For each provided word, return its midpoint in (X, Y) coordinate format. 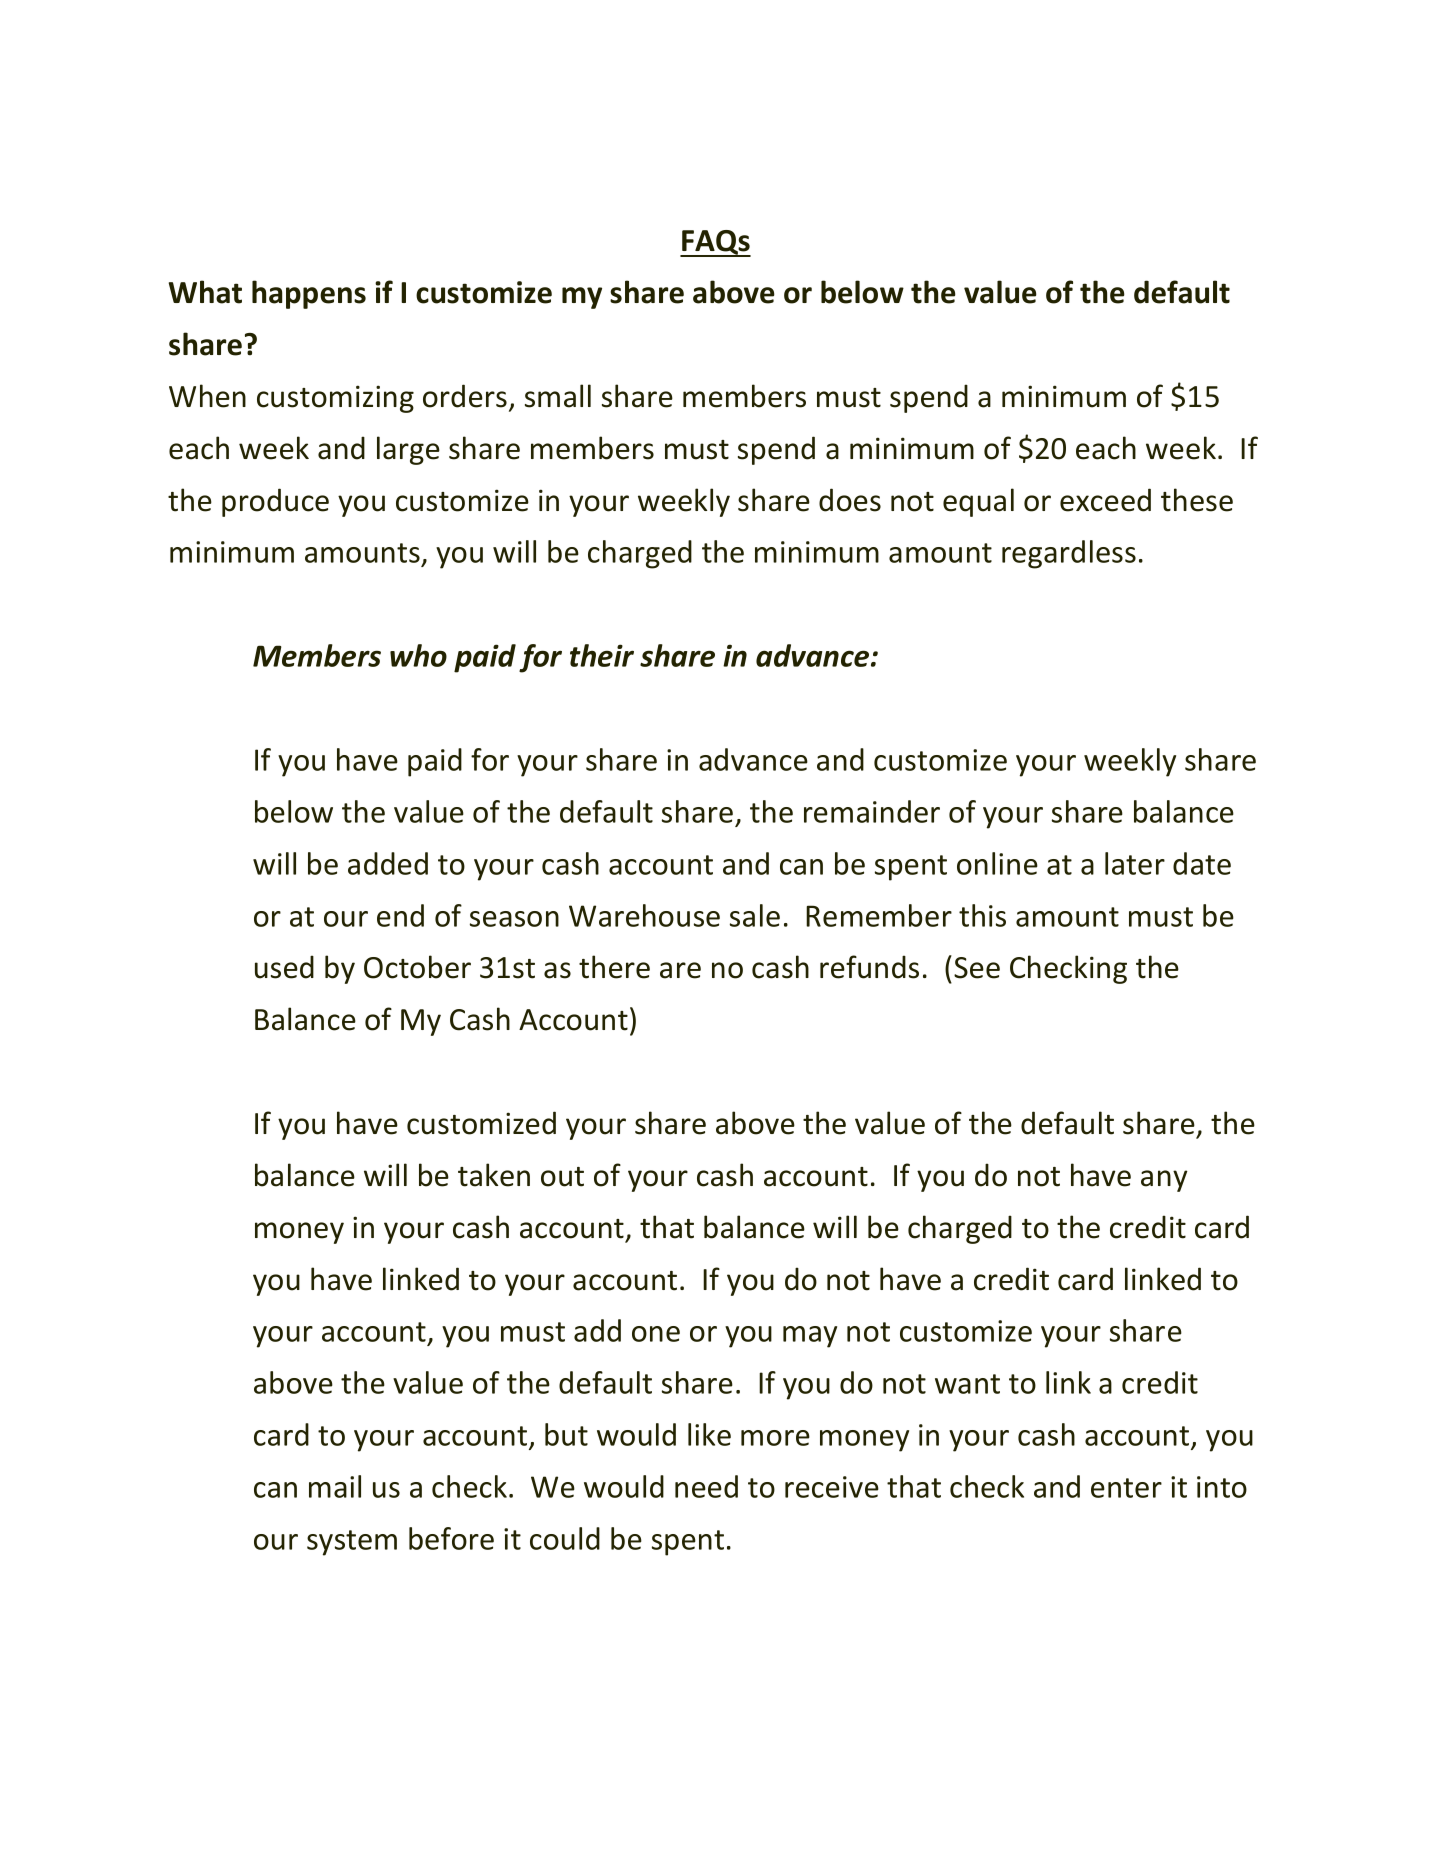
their (602, 655)
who (418, 655)
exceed (1105, 500)
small (558, 396)
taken (494, 1175)
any (1164, 1181)
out (562, 1177)
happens (309, 294)
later (1135, 863)
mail (335, 1486)
